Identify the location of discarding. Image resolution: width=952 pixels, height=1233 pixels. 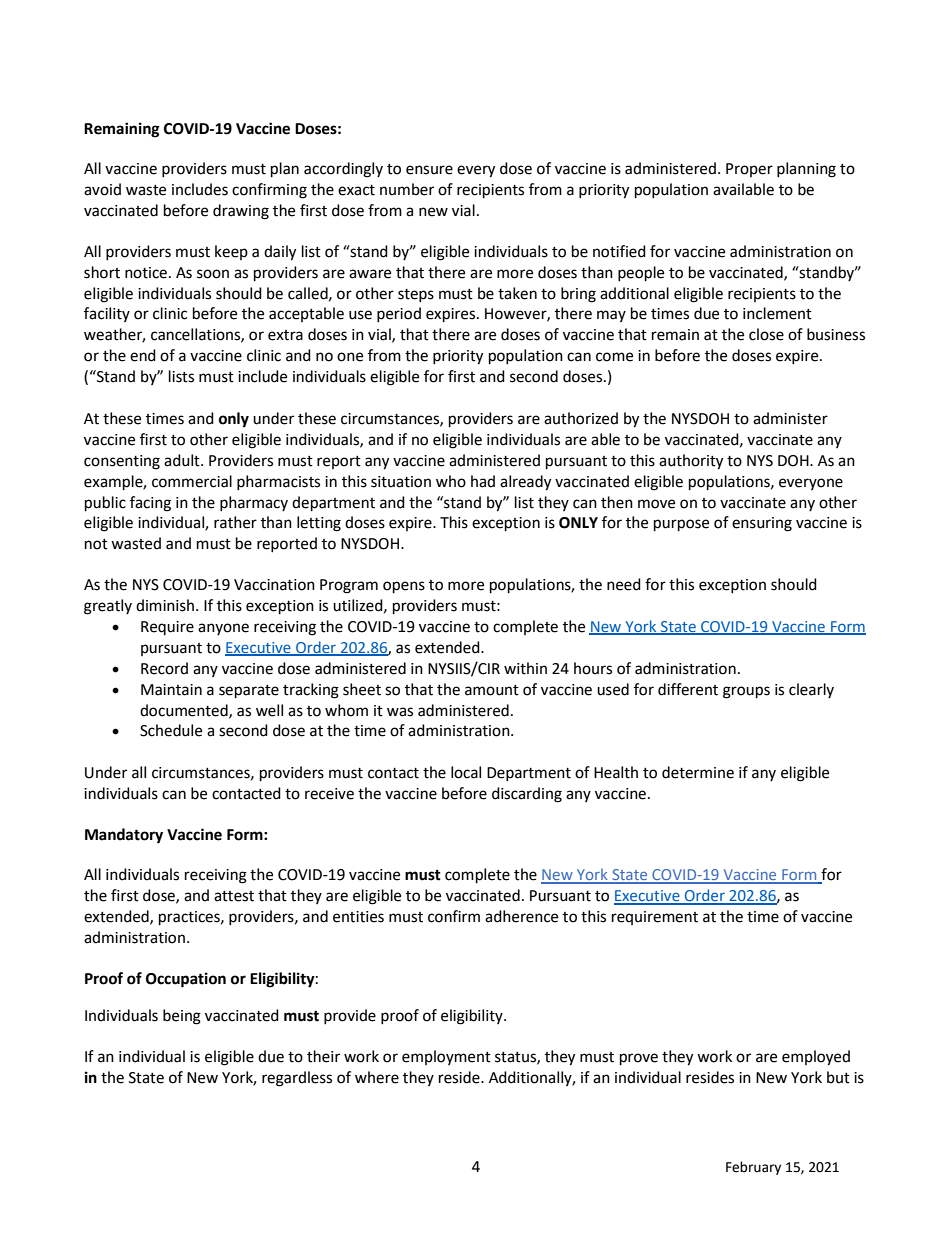
(527, 795).
